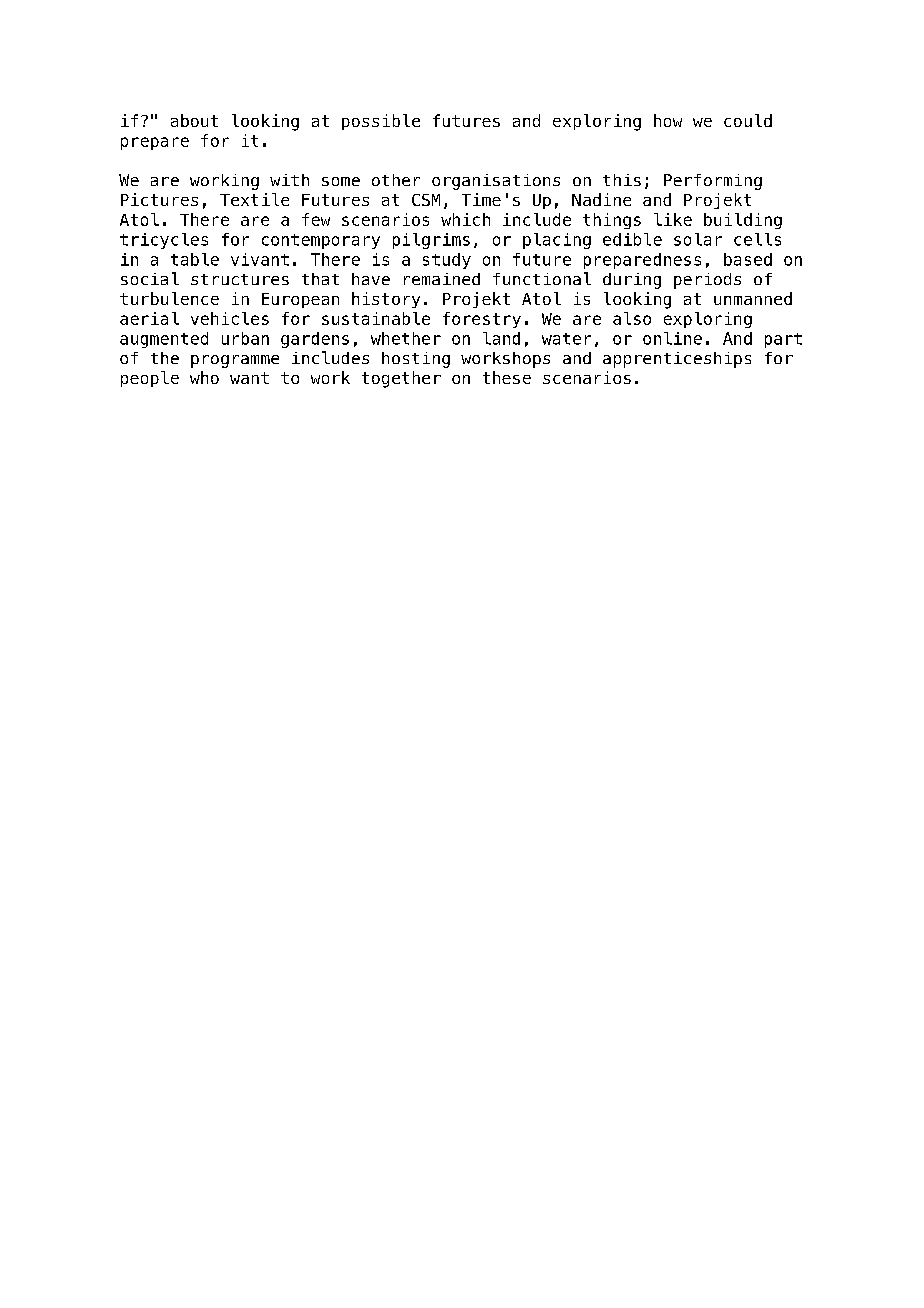  What do you see at coordinates (194, 120) in the image?
I see `about` at bounding box center [194, 120].
